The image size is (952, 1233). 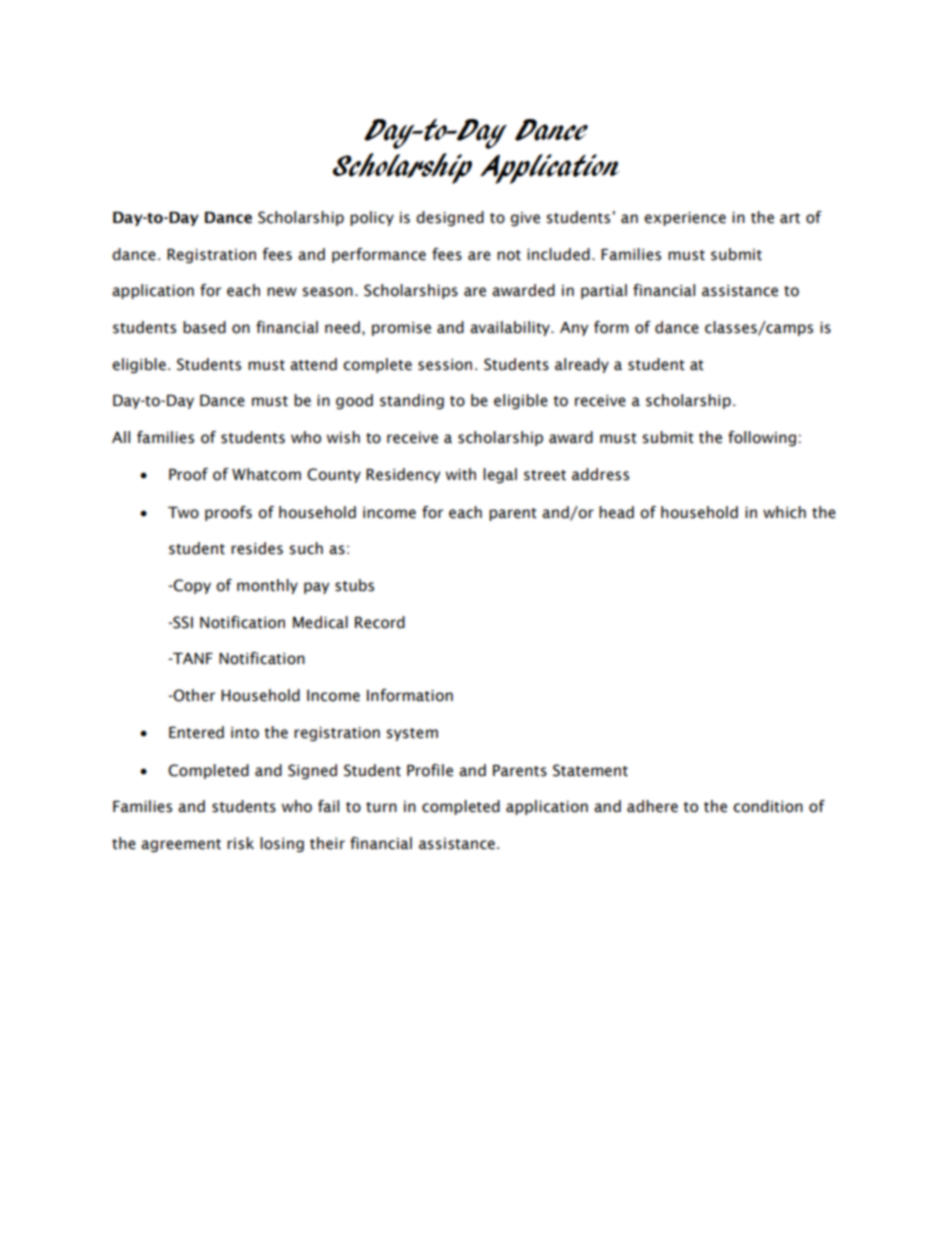 What do you see at coordinates (652, 806) in the screenshot?
I see `adhere` at bounding box center [652, 806].
